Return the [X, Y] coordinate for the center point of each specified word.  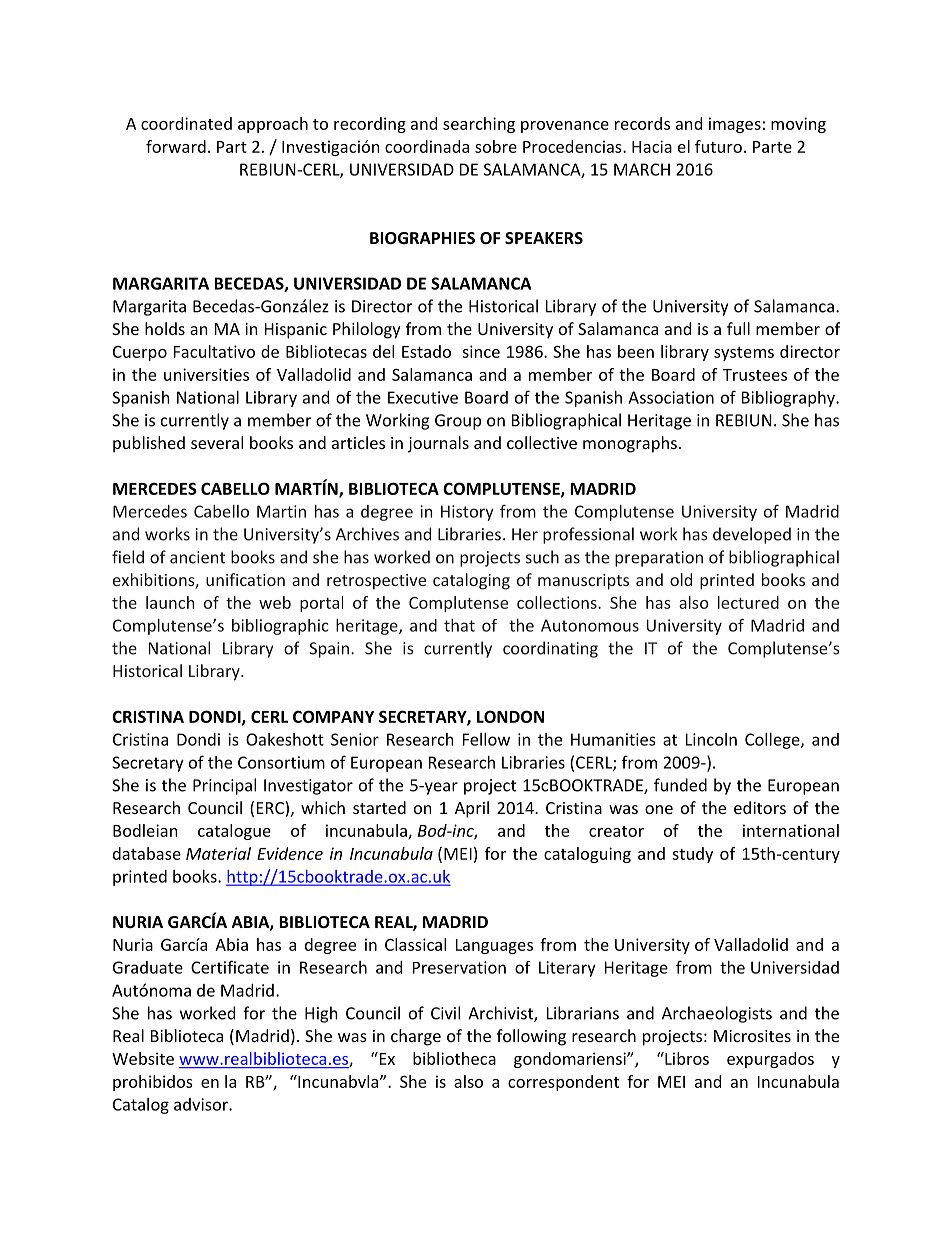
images [735, 125]
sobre [496, 146]
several [217, 442]
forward [176, 146]
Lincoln [711, 739]
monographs [630, 444]
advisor [202, 1104]
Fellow [486, 739]
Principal [224, 786]
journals [438, 444]
